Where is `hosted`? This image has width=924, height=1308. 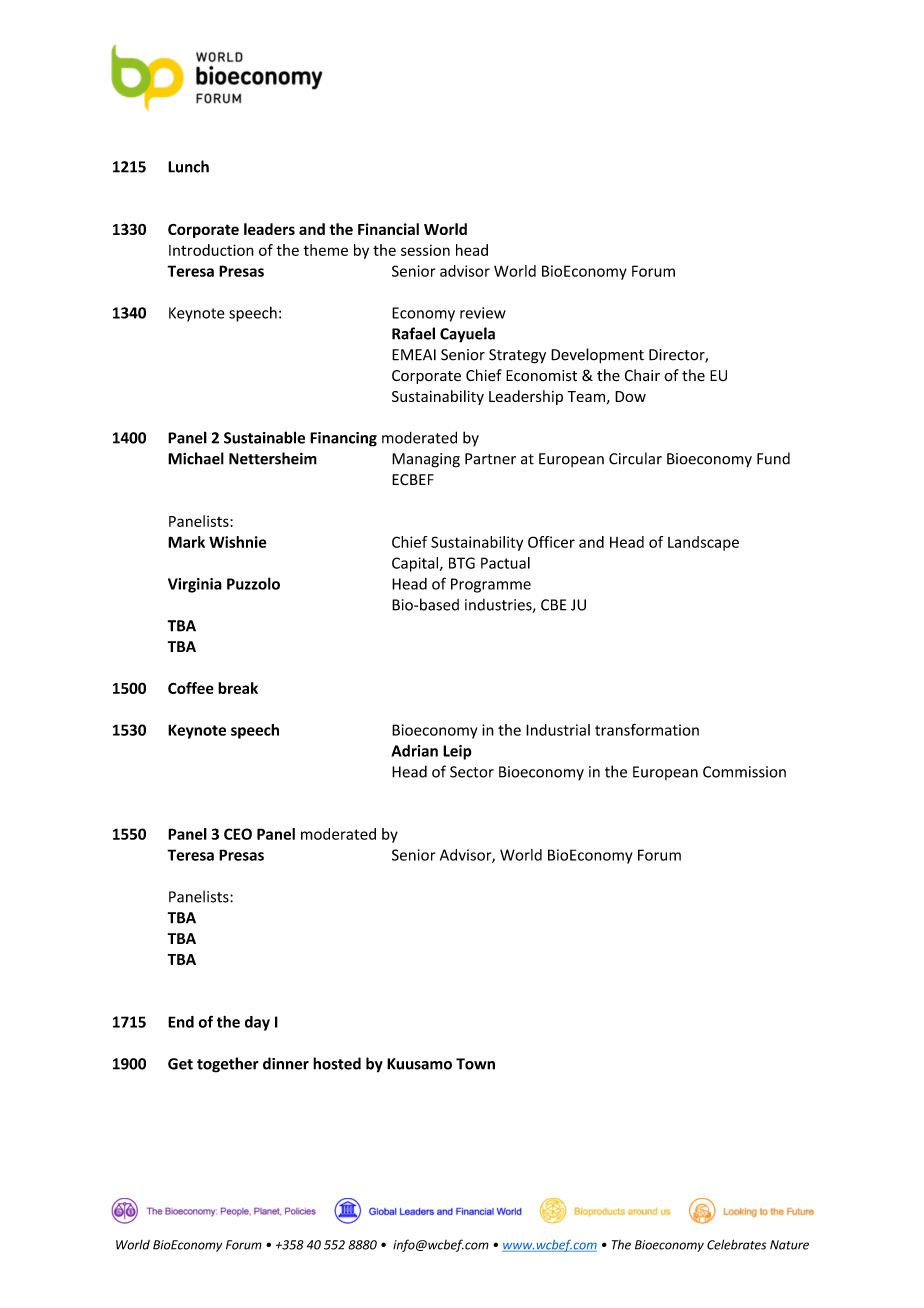 hosted is located at coordinates (337, 1063).
